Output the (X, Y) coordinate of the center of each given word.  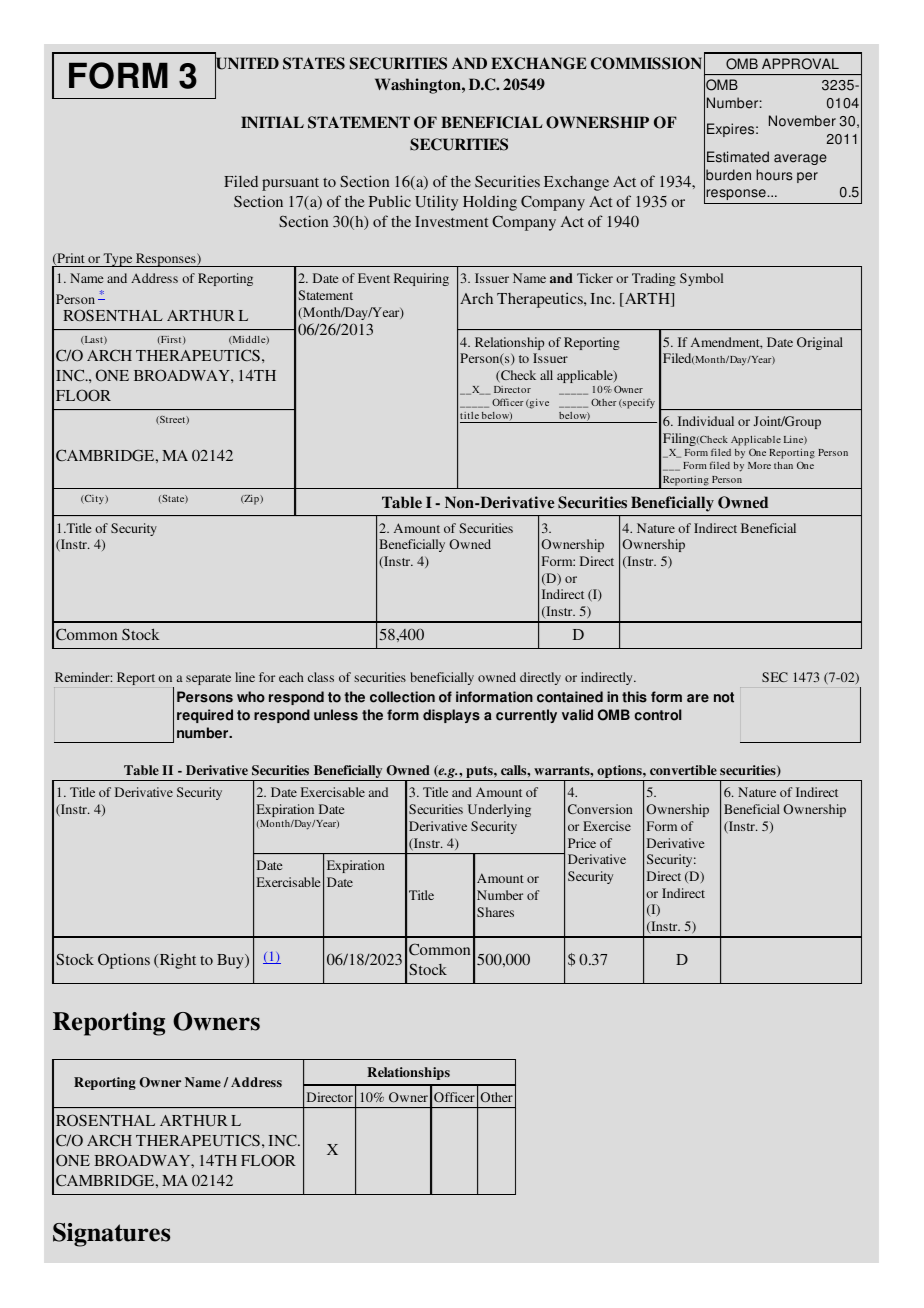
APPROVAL (800, 64)
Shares (495, 912)
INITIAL (272, 122)
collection (402, 697)
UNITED (247, 63)
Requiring (421, 279)
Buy (231, 961)
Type (118, 260)
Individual (706, 421)
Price (582, 843)
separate (208, 679)
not (724, 697)
